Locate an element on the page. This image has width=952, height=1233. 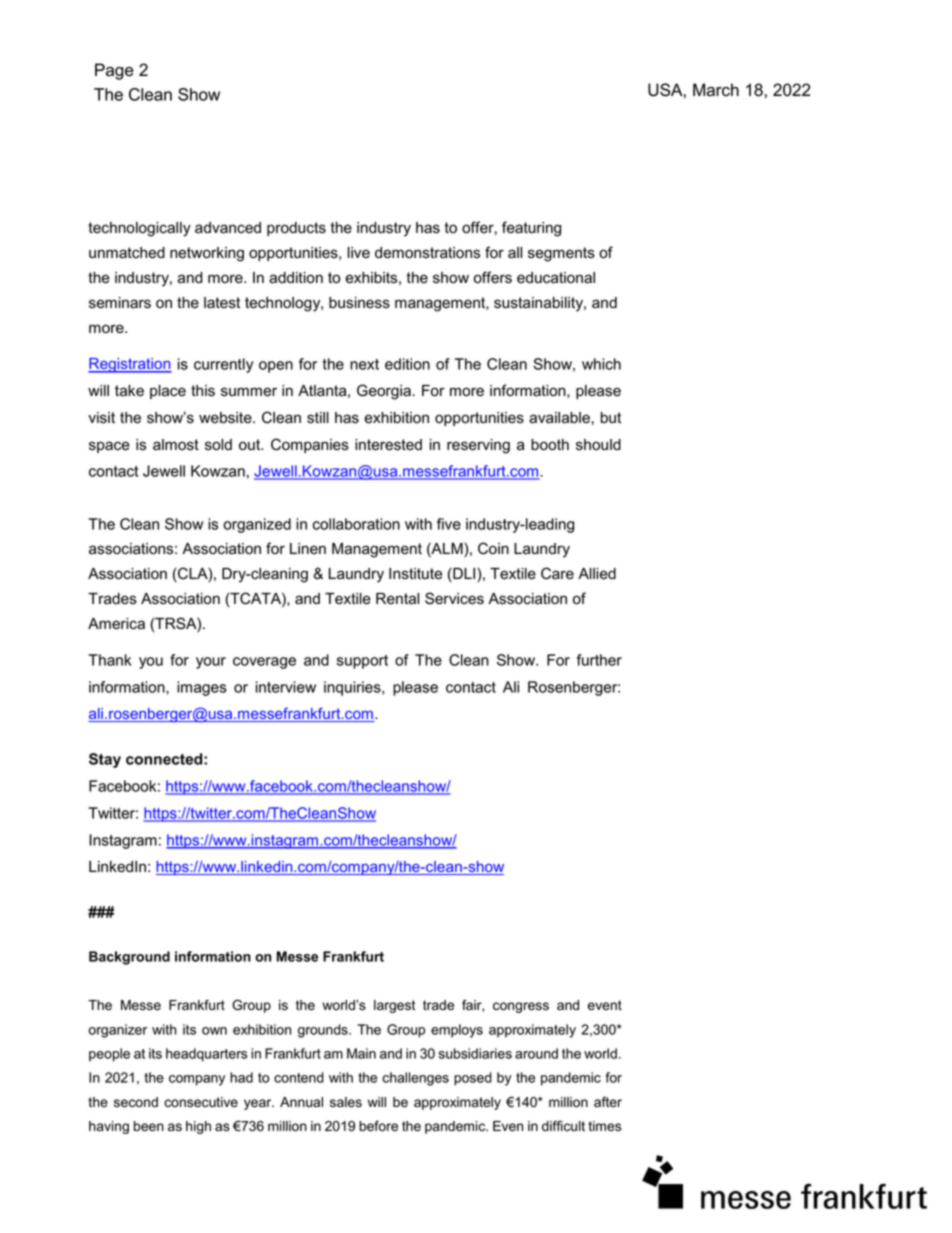
Rental is located at coordinates (397, 599).
